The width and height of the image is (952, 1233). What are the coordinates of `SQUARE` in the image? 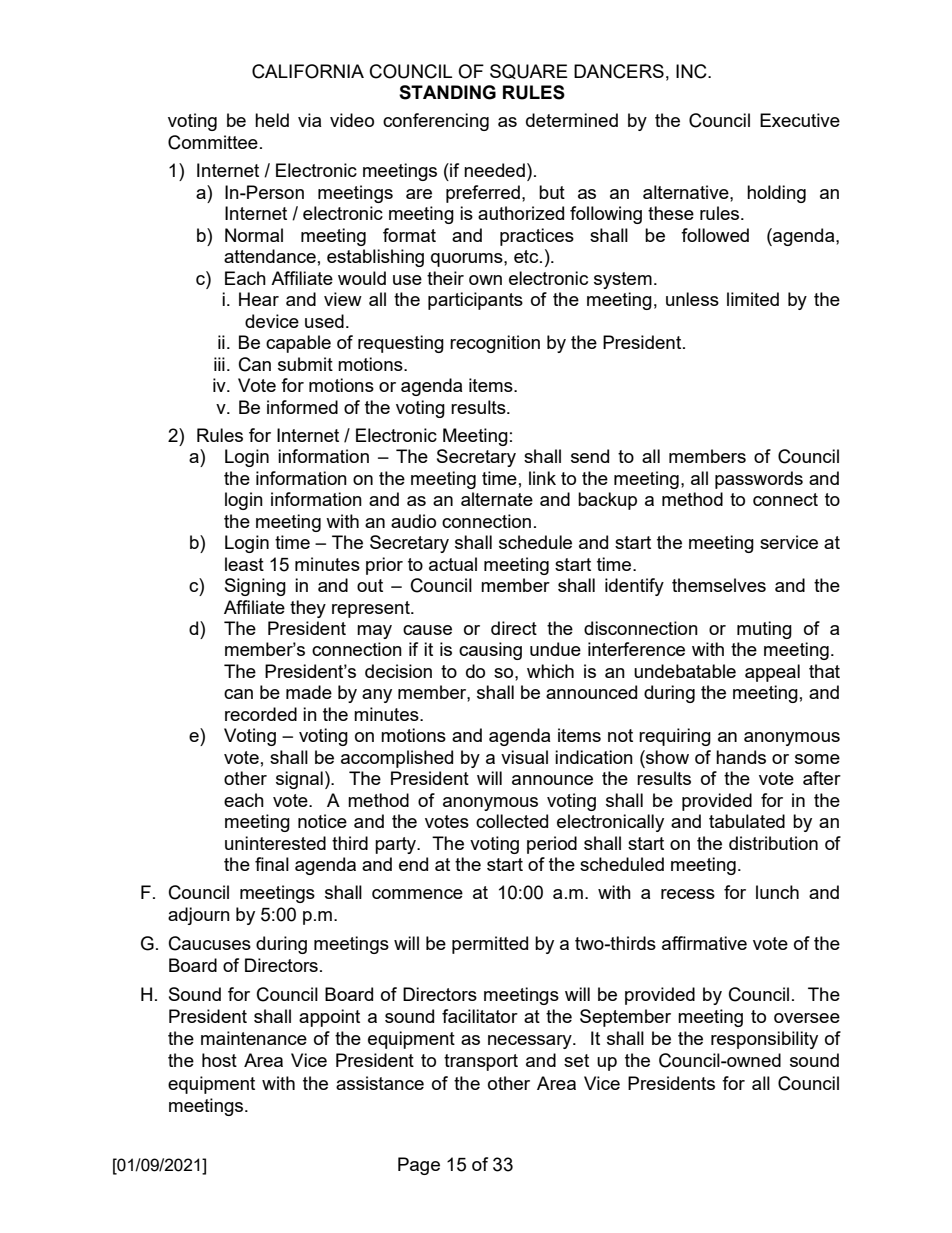 It's located at (529, 71).
